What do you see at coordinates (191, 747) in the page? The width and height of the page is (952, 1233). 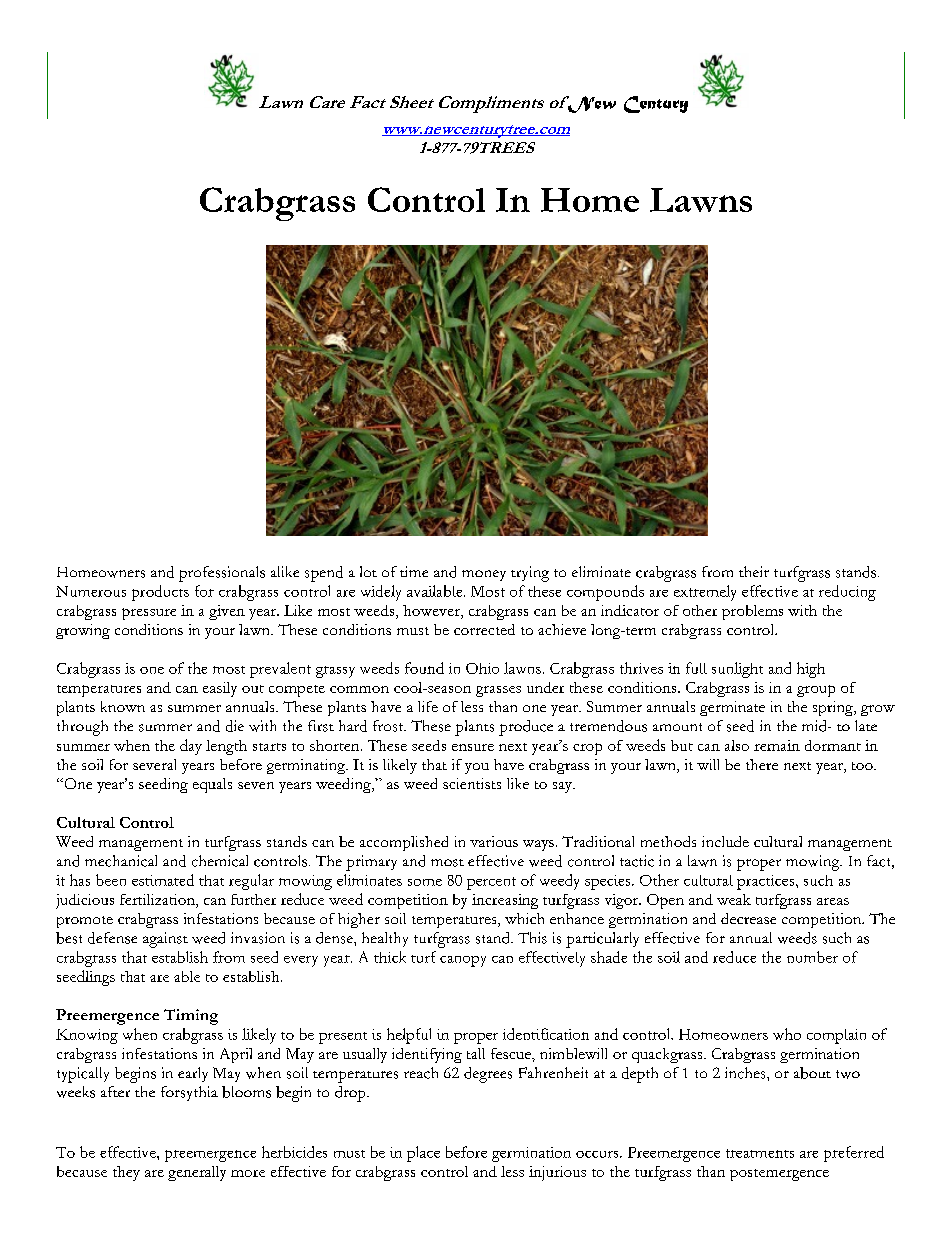 I see `day` at bounding box center [191, 747].
